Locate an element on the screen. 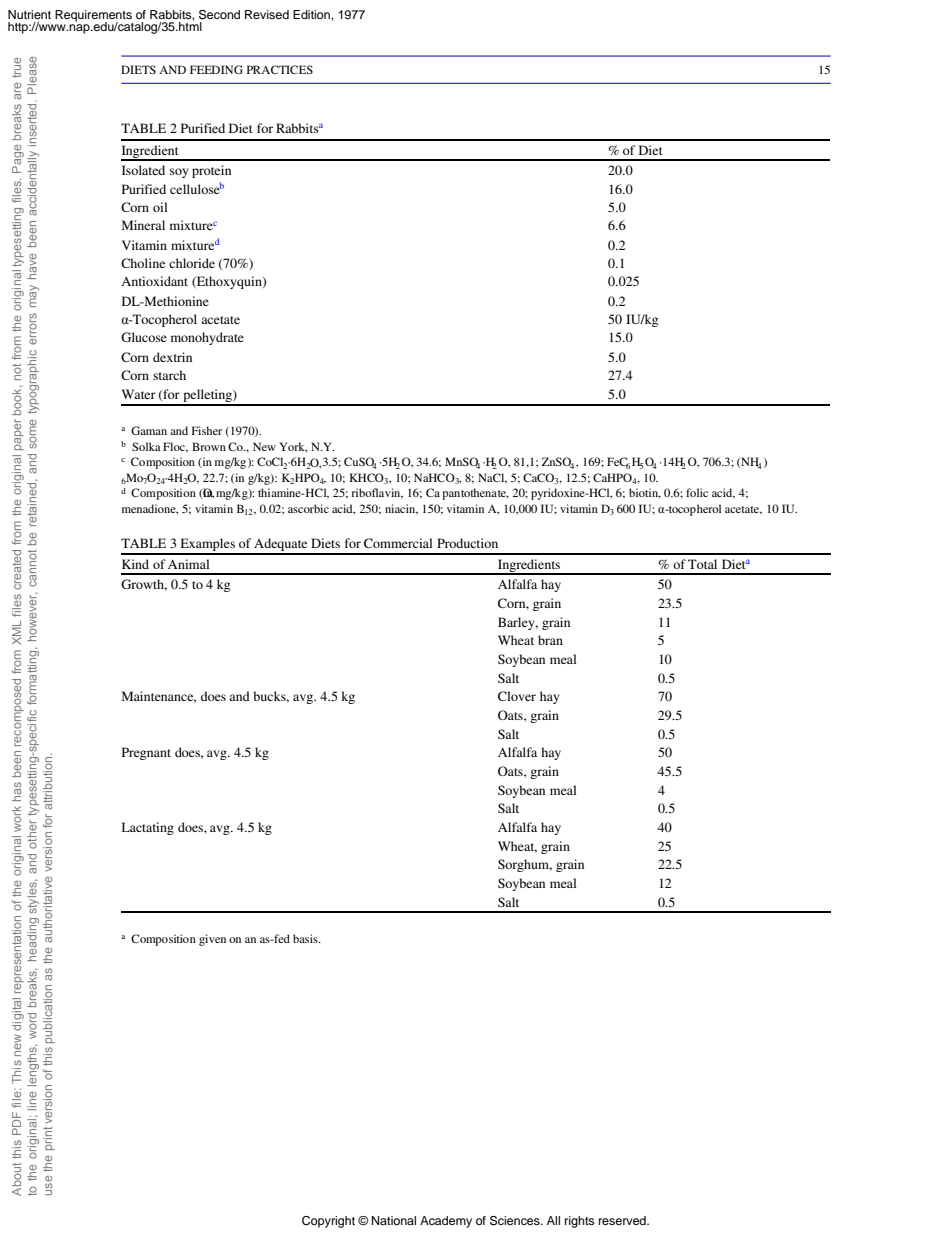 The image size is (952, 1233). PRACTICES is located at coordinates (280, 69).
